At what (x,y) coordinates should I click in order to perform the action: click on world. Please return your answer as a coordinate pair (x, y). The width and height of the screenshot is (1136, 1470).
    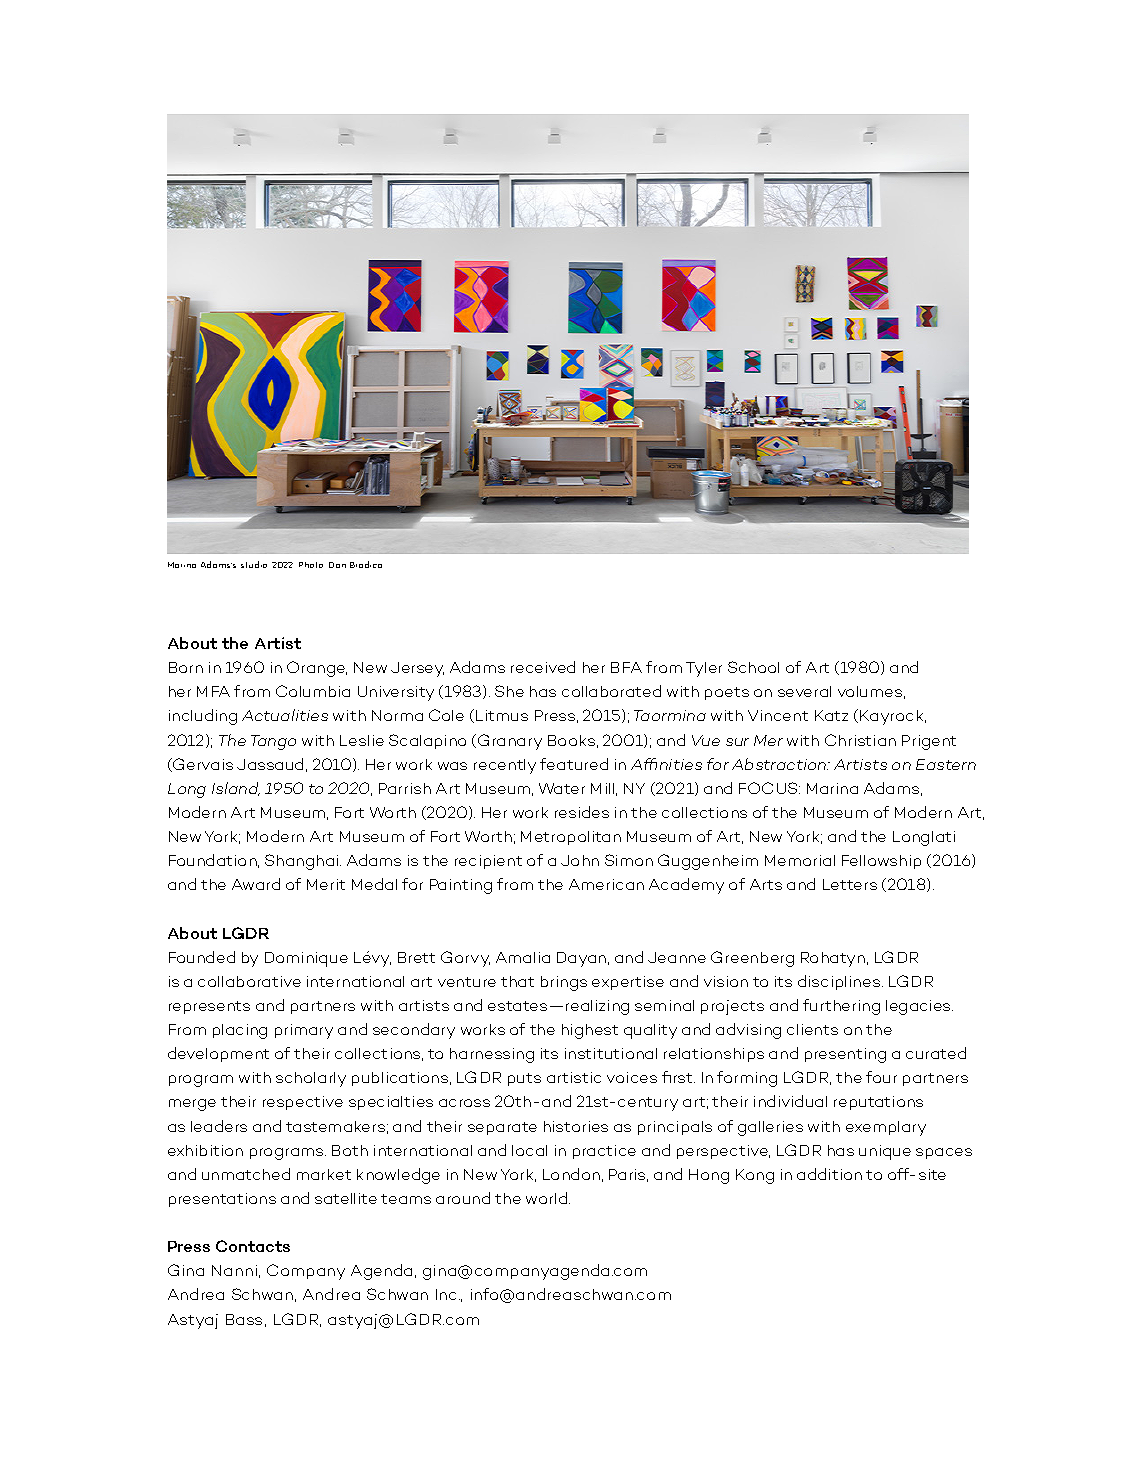
    Looking at the image, I should click on (546, 1198).
